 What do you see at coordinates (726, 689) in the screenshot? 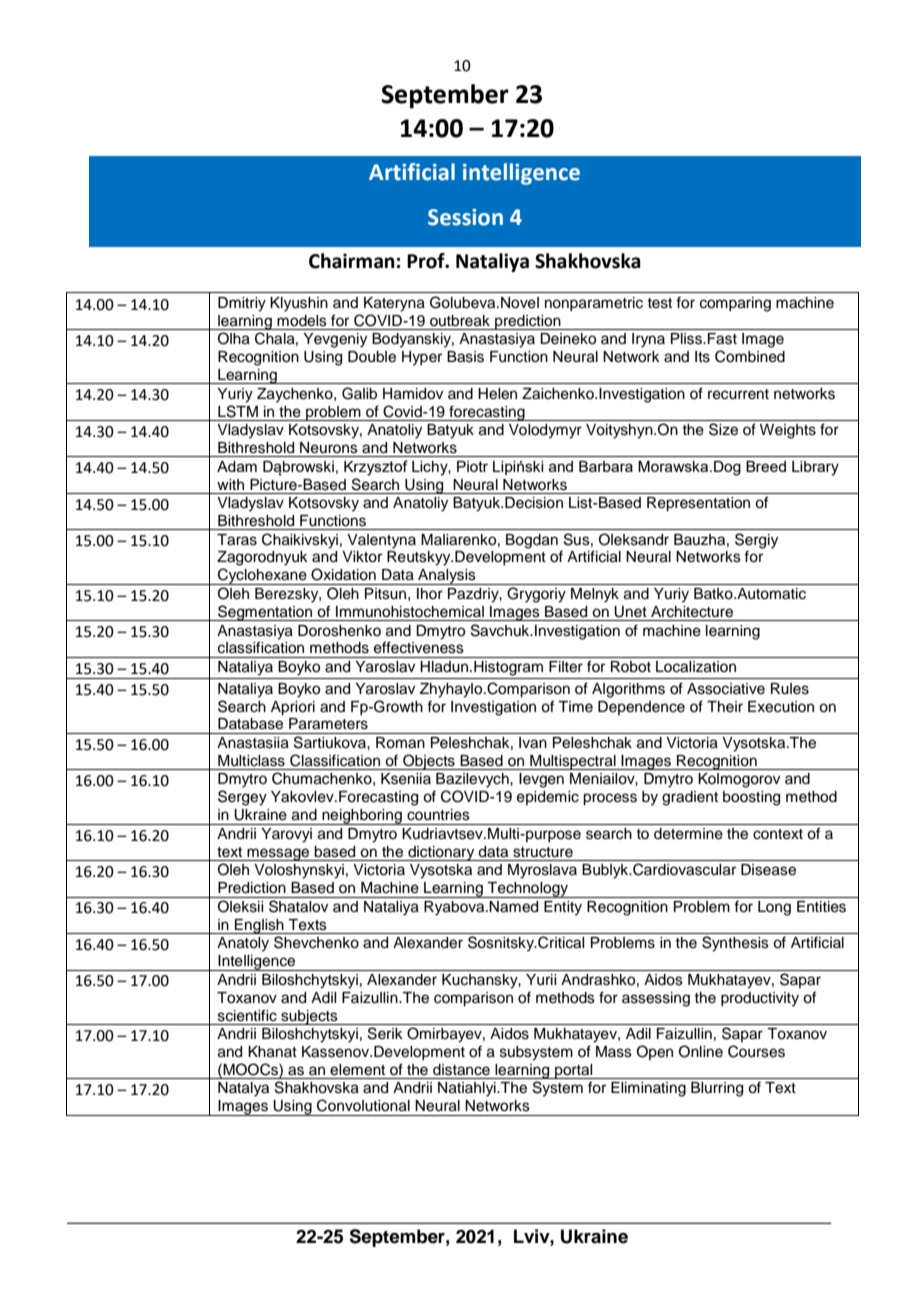
I see `Associative` at bounding box center [726, 689].
